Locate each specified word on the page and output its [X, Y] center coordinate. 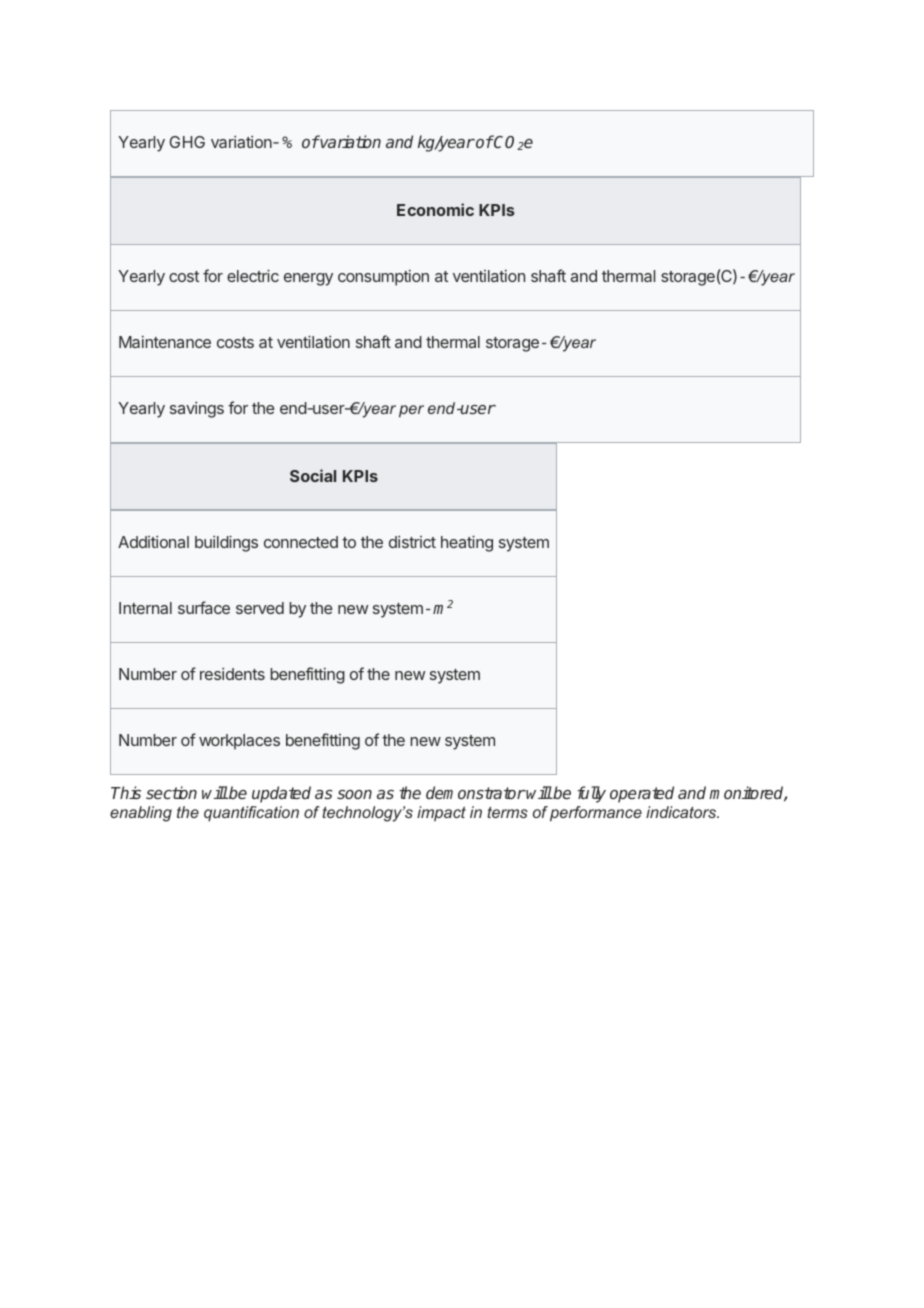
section [171, 792]
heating [467, 543]
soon [354, 794]
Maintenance [165, 342]
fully [591, 794]
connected [301, 542]
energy [308, 279]
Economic [435, 209]
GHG [187, 142]
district [412, 542]
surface [204, 607]
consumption [383, 278]
